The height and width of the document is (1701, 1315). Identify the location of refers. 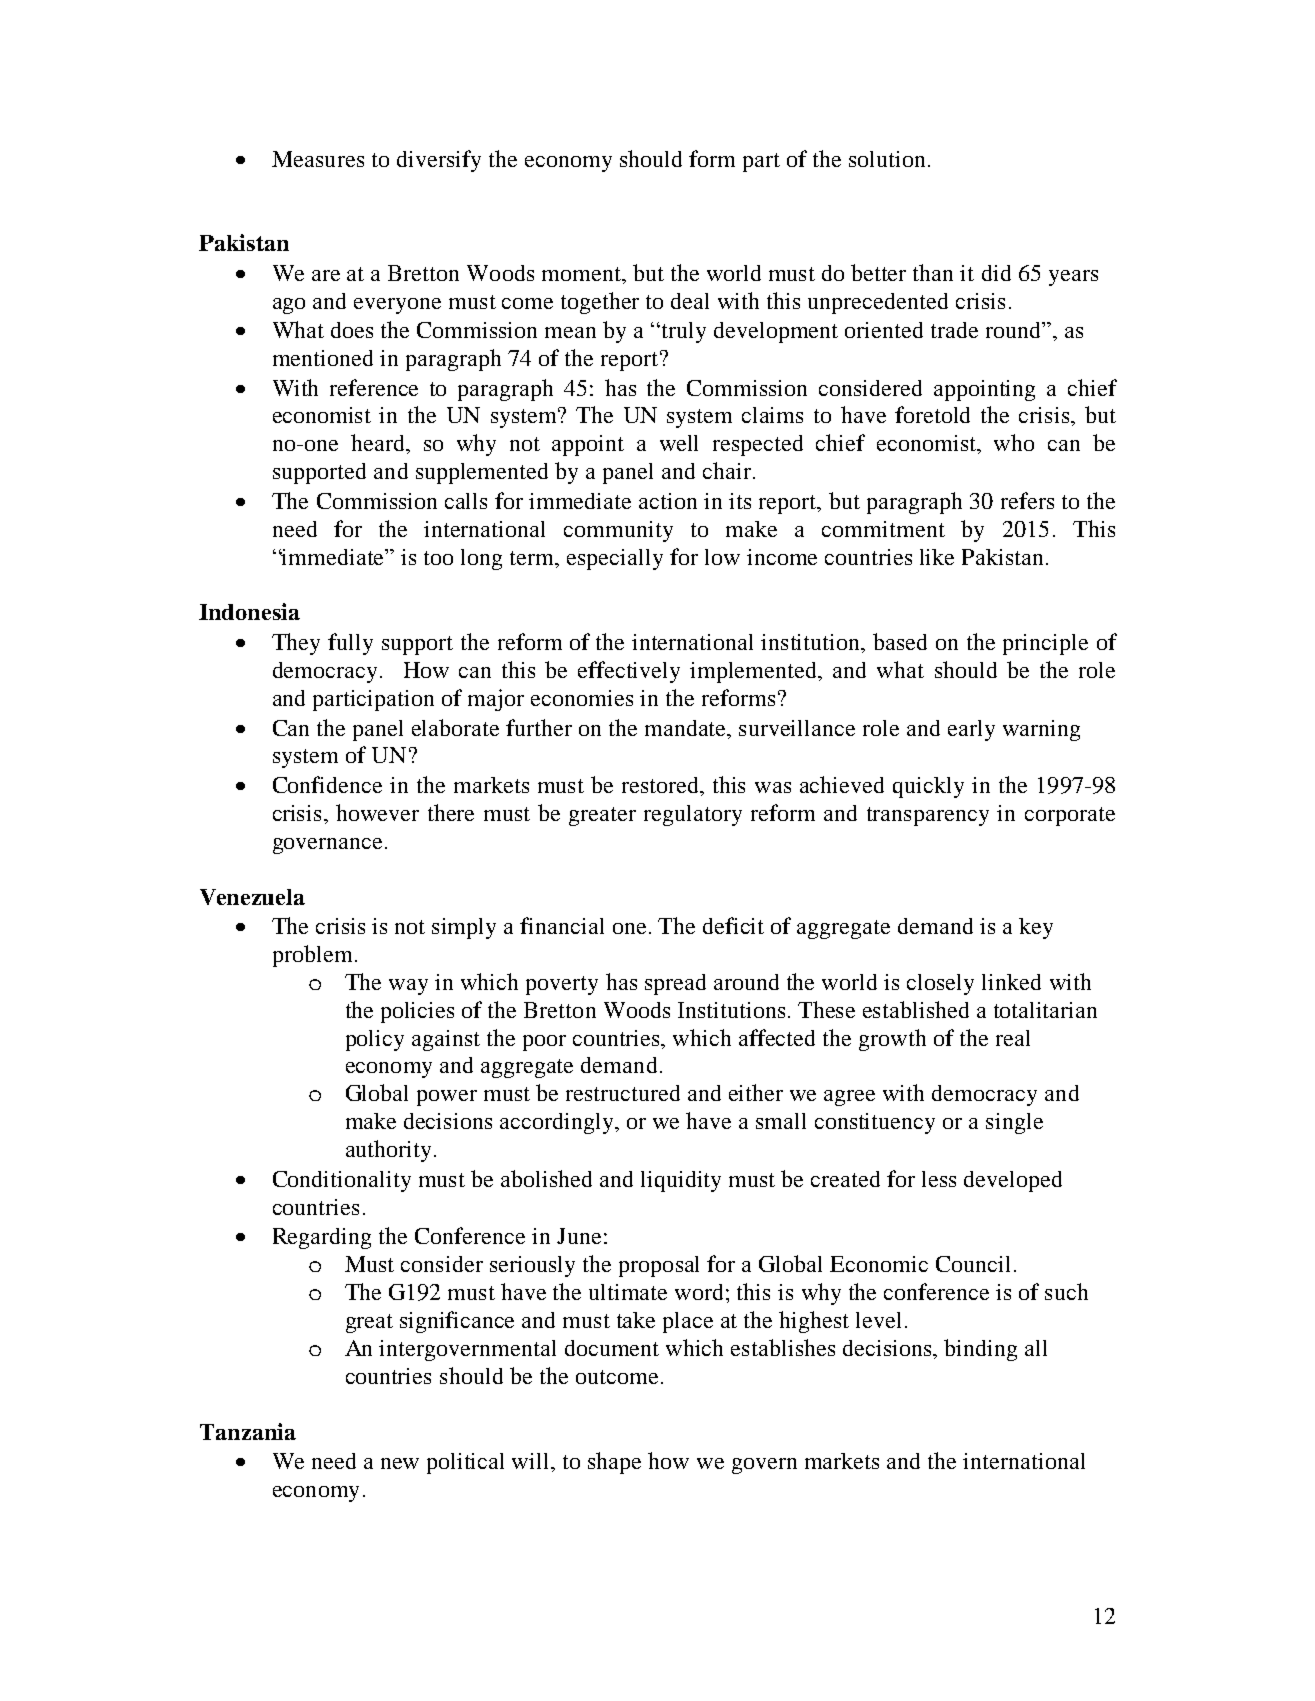
(1027, 500).
